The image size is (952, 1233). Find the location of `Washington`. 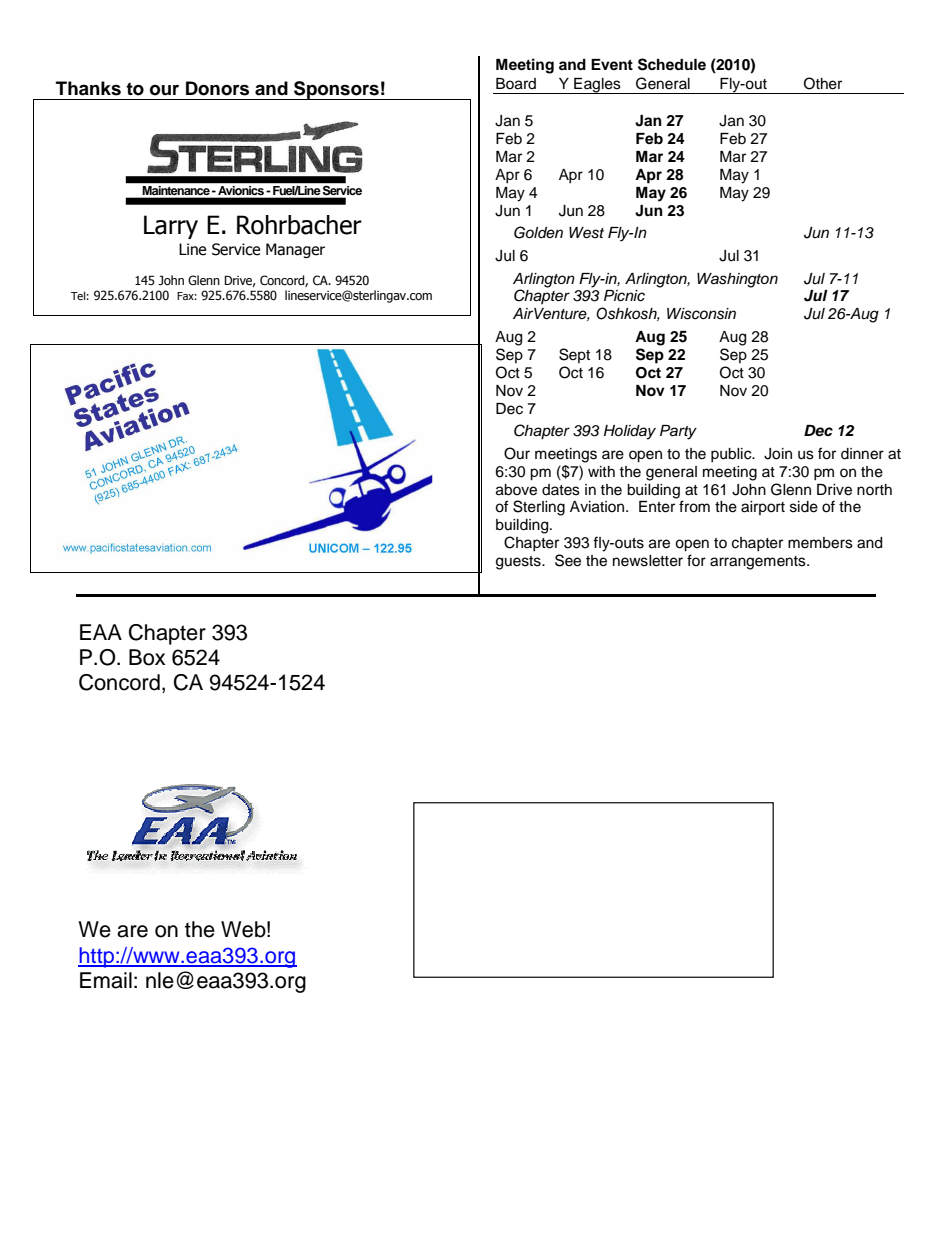

Washington is located at coordinates (737, 280).
